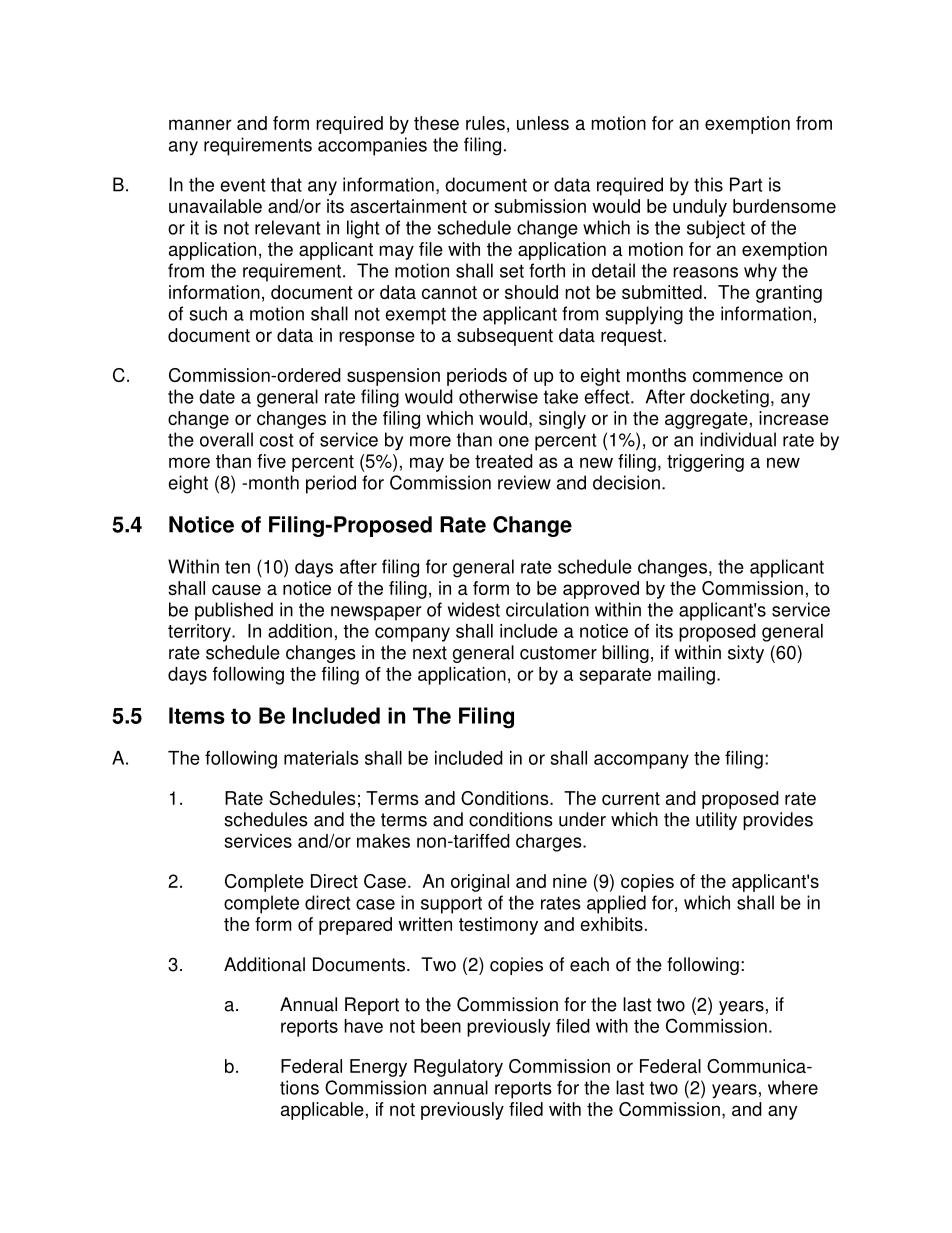  Describe the element at coordinates (550, 843) in the screenshot. I see `charges` at that location.
